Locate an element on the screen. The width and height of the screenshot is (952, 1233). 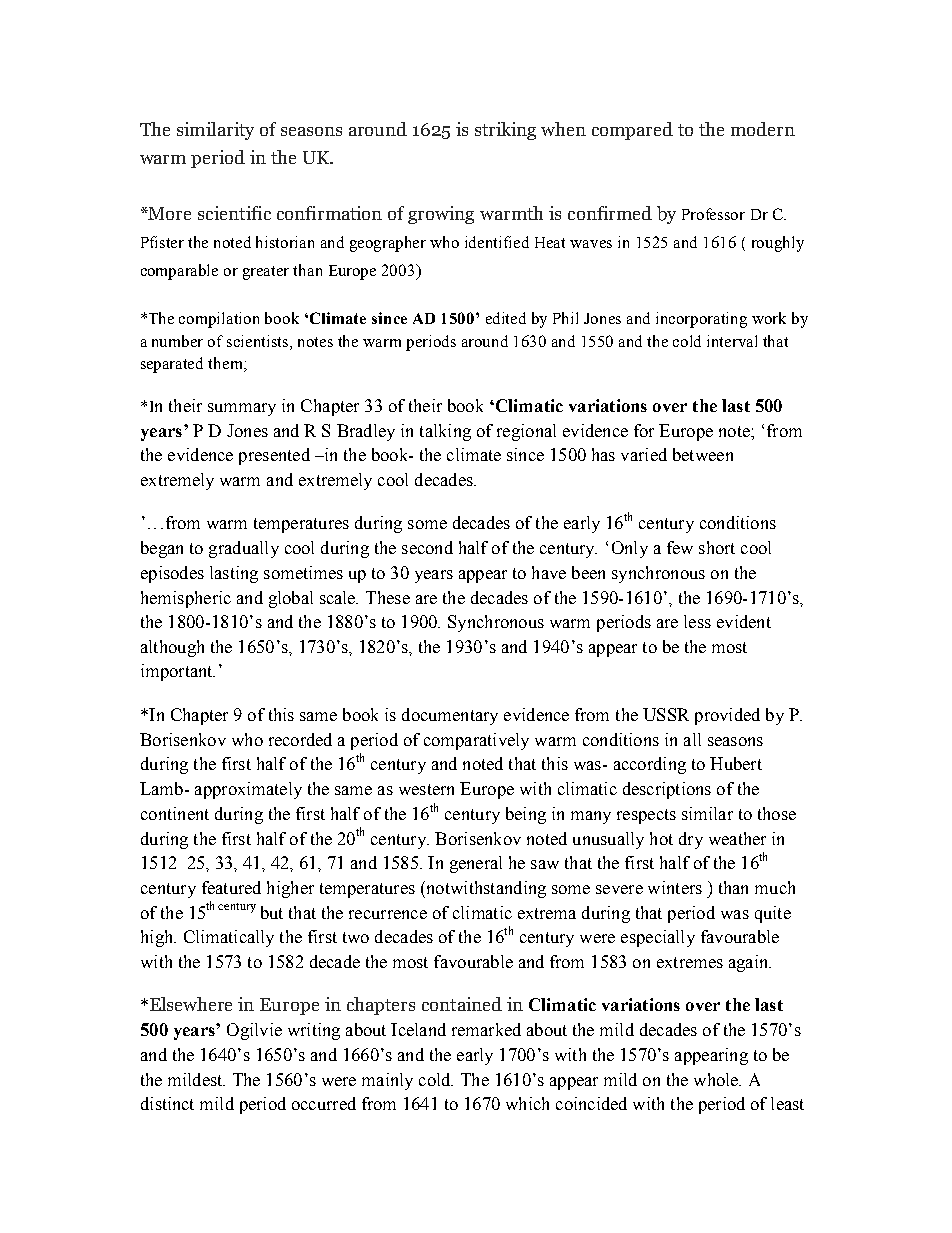
remarked is located at coordinates (486, 1029).
